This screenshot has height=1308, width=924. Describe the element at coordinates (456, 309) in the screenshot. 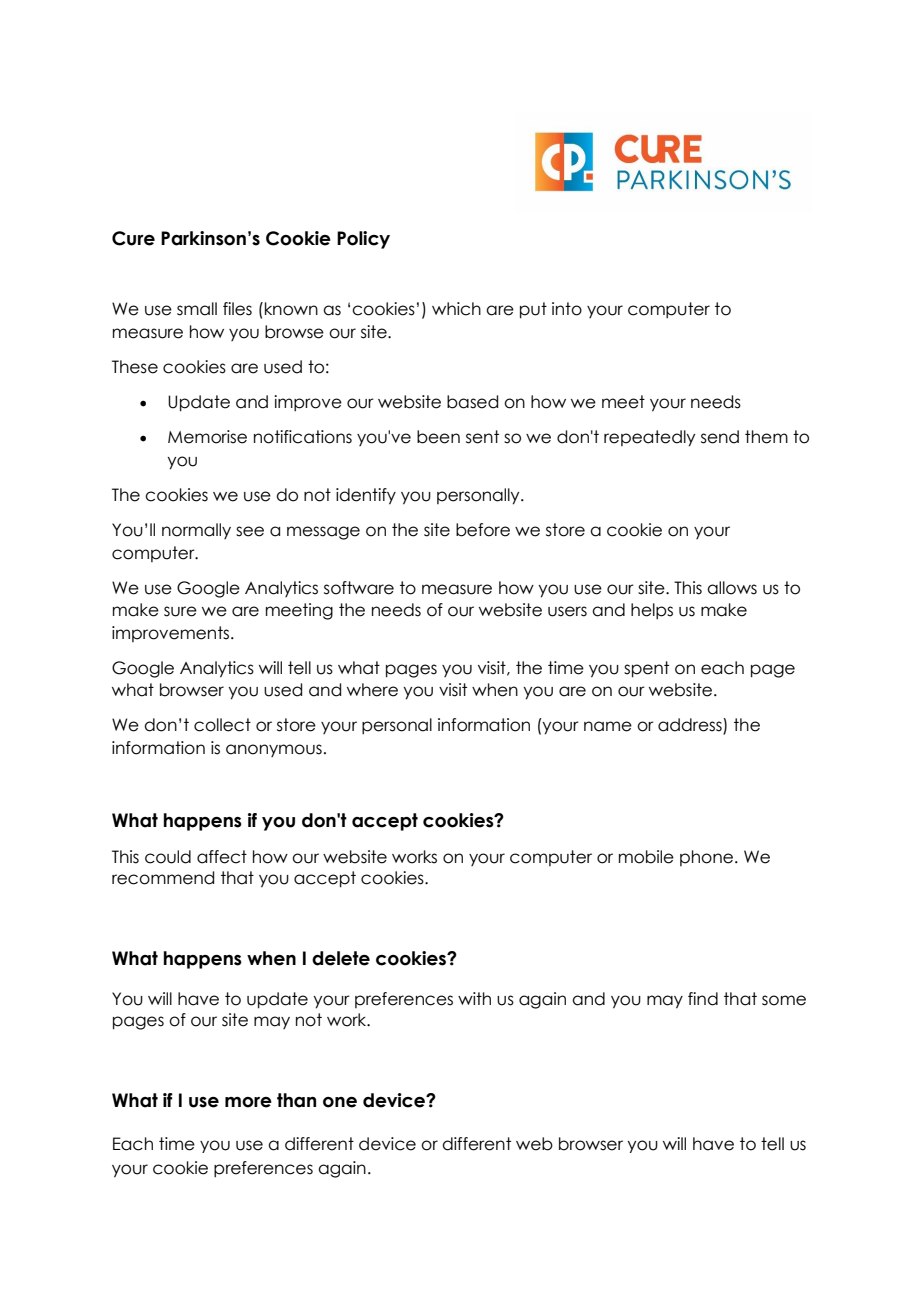

I see `which` at that location.
